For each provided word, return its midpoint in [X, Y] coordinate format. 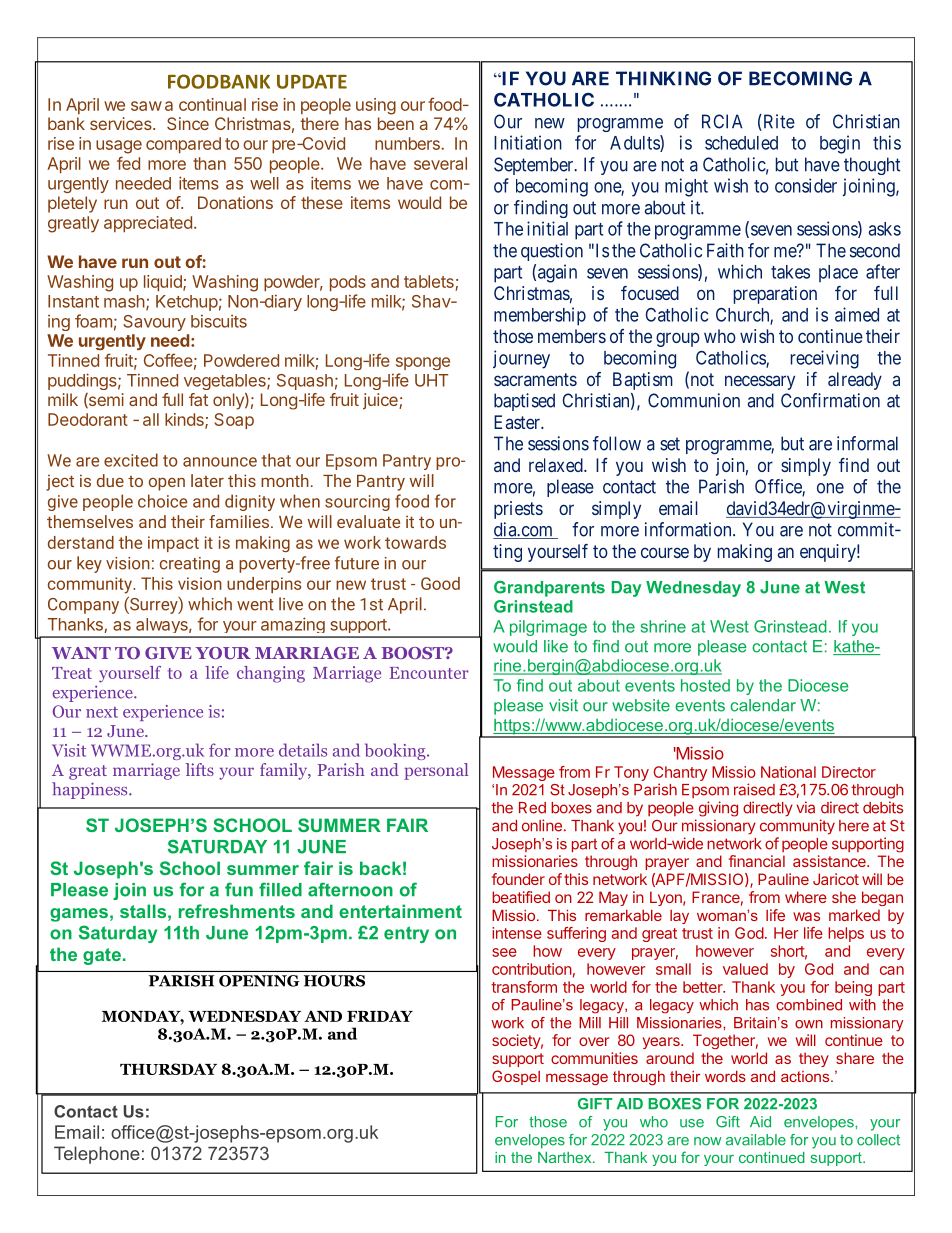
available [756, 1140]
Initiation [528, 142]
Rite [778, 122]
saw [146, 106]
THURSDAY [168, 1069]
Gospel [516, 1077]
